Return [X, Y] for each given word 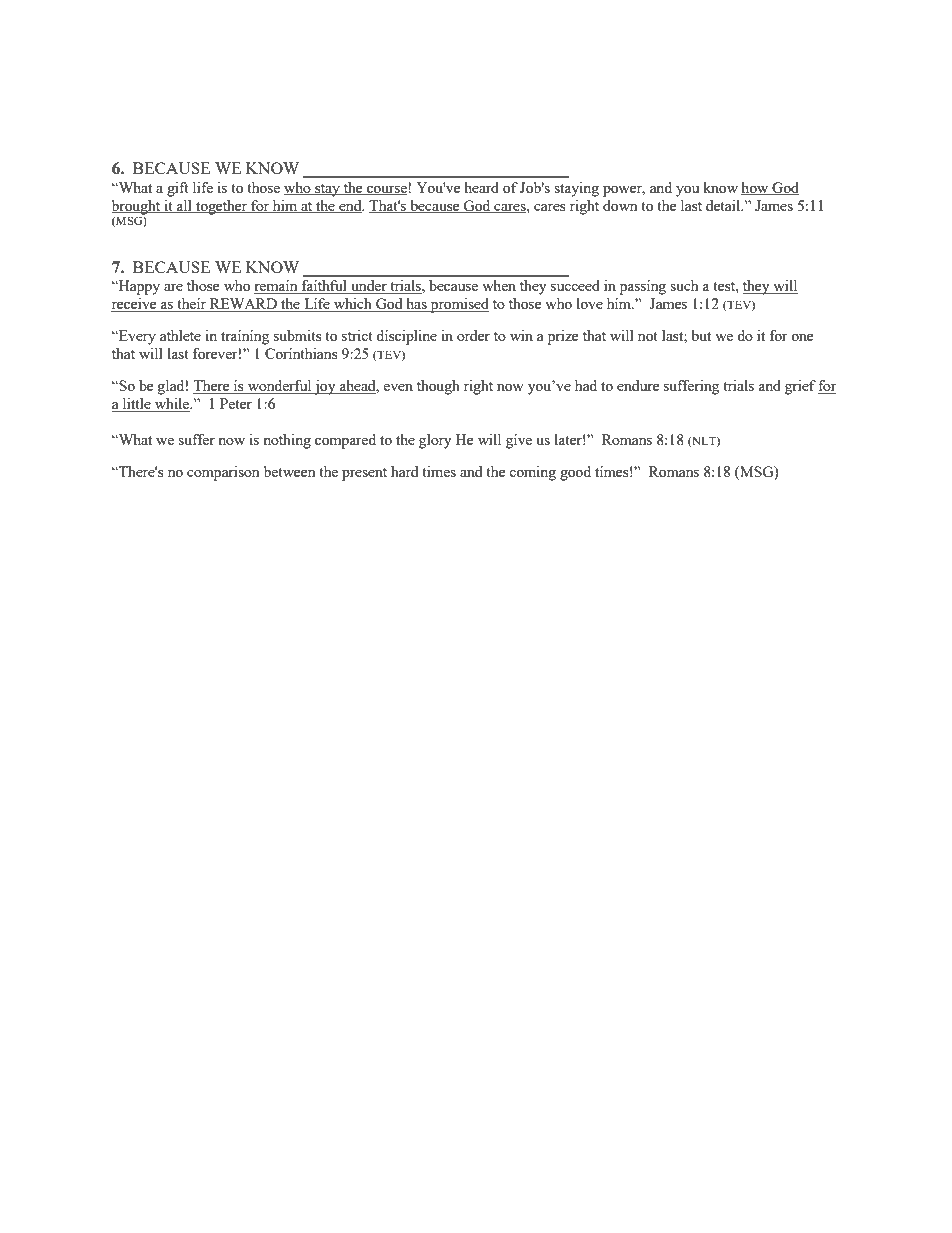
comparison [223, 473]
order [473, 335]
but [701, 335]
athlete [180, 335]
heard [481, 187]
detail [724, 205]
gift [178, 189]
